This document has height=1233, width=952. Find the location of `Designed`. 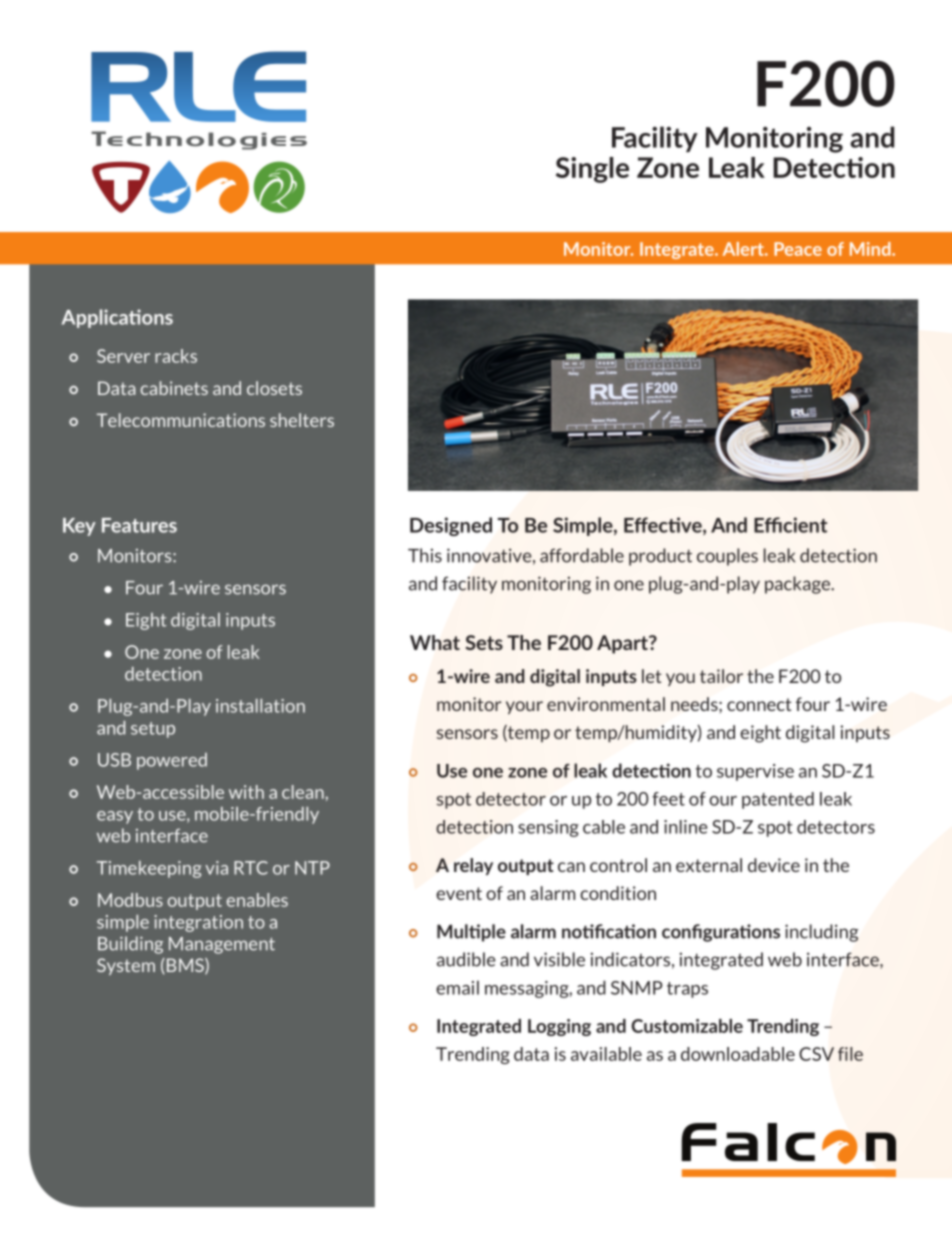

Designed is located at coordinates (451, 526).
